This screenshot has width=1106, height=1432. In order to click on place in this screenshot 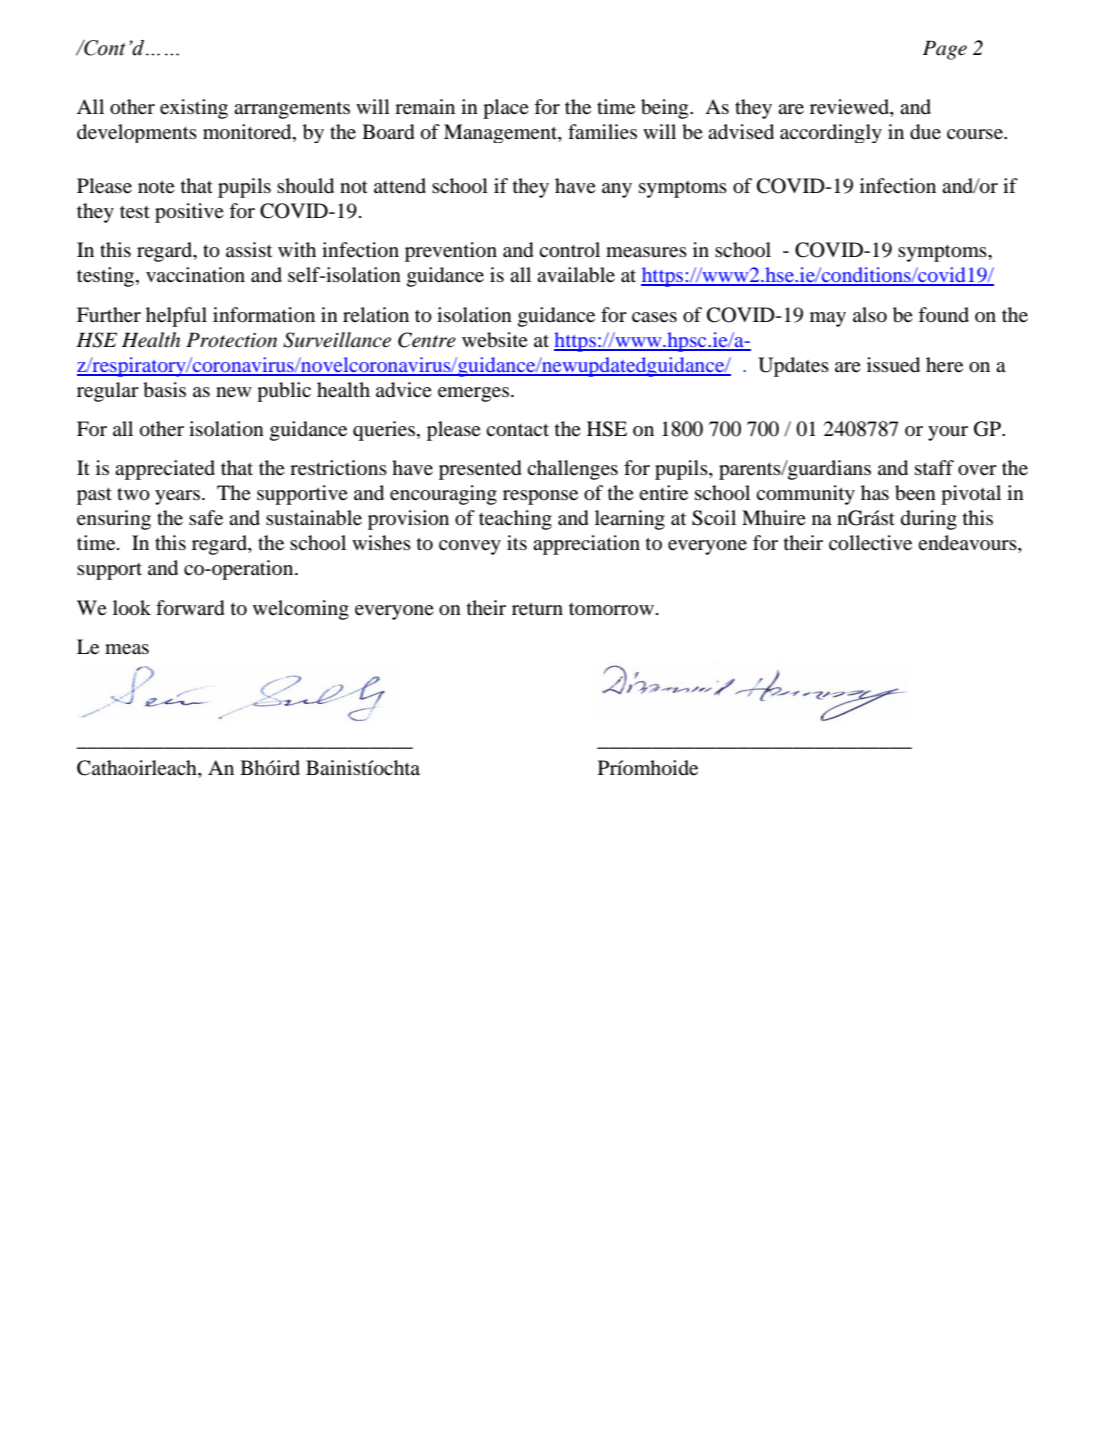, I will do `click(506, 109)`.
